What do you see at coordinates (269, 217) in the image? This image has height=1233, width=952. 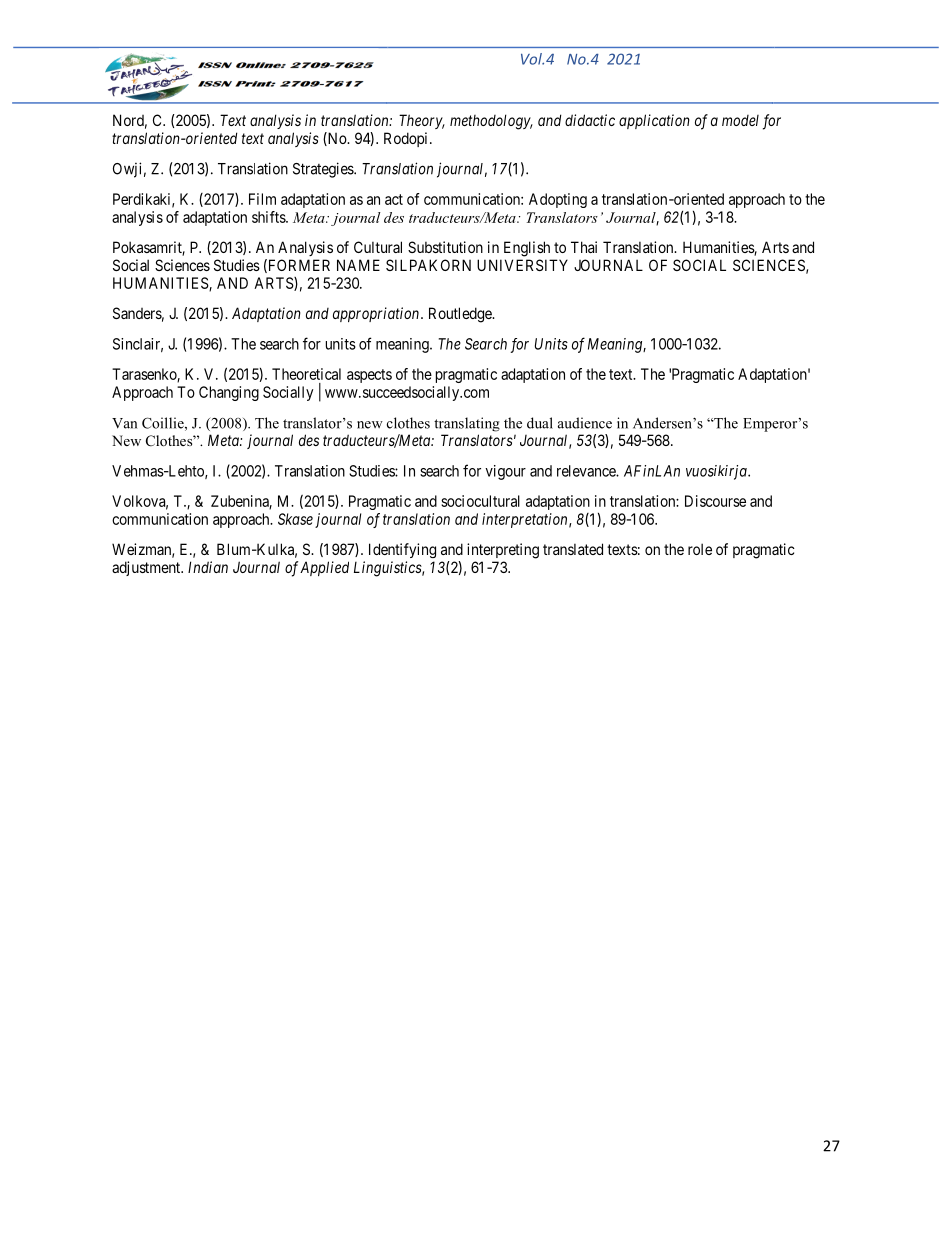 I see `shifts` at bounding box center [269, 217].
